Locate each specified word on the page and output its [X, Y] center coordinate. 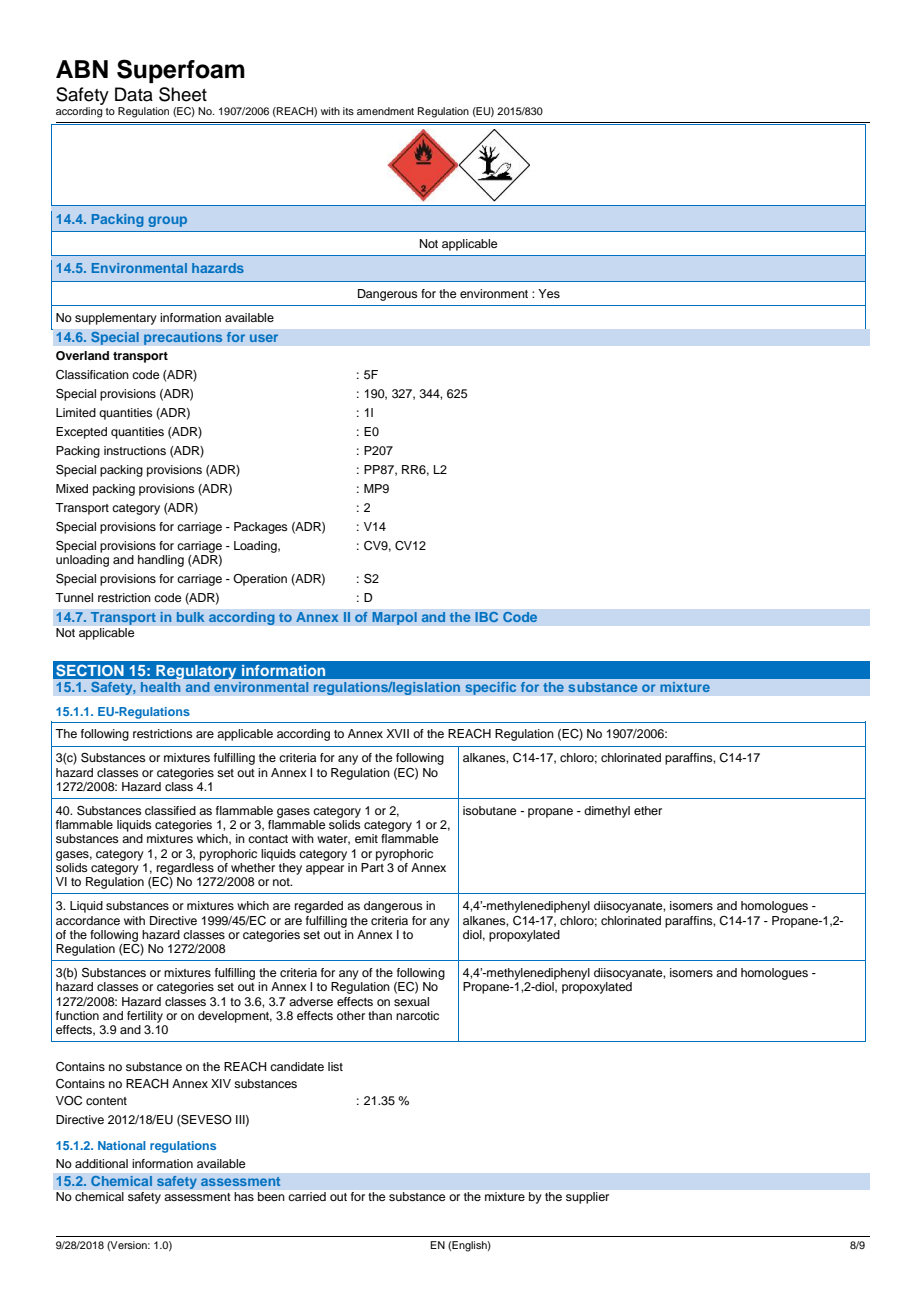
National [122, 1145]
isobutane [489, 810]
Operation [260, 580]
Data [134, 94]
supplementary [116, 319]
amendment [385, 111]
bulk [191, 617]
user [264, 338]
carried [307, 1196]
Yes [549, 293]
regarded [319, 907]
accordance [88, 920]
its [348, 111]
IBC [487, 617]
